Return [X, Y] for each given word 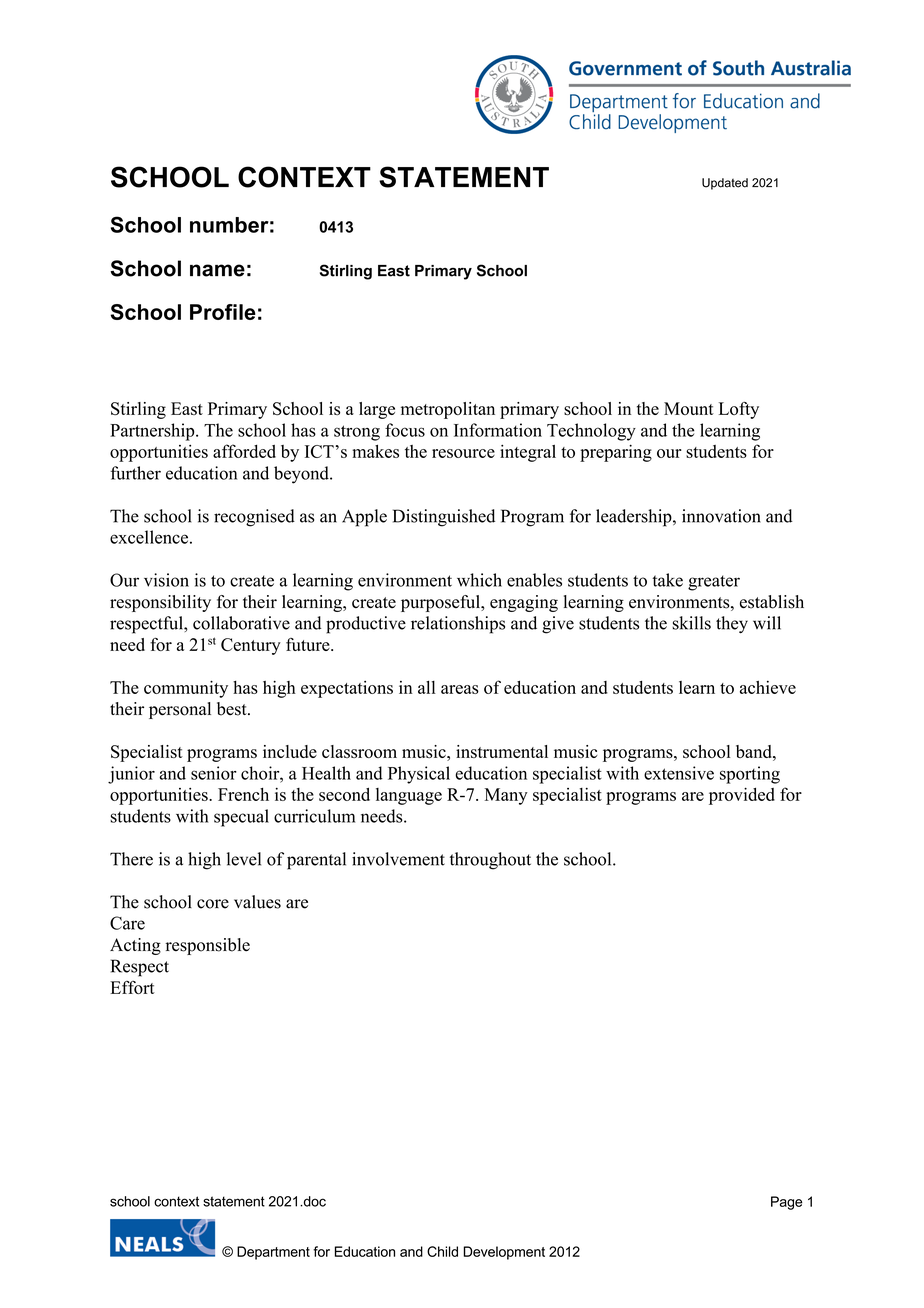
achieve [768, 687]
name [217, 270]
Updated [725, 184]
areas [460, 689]
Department [273, 1253]
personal [180, 710]
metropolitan [448, 410]
